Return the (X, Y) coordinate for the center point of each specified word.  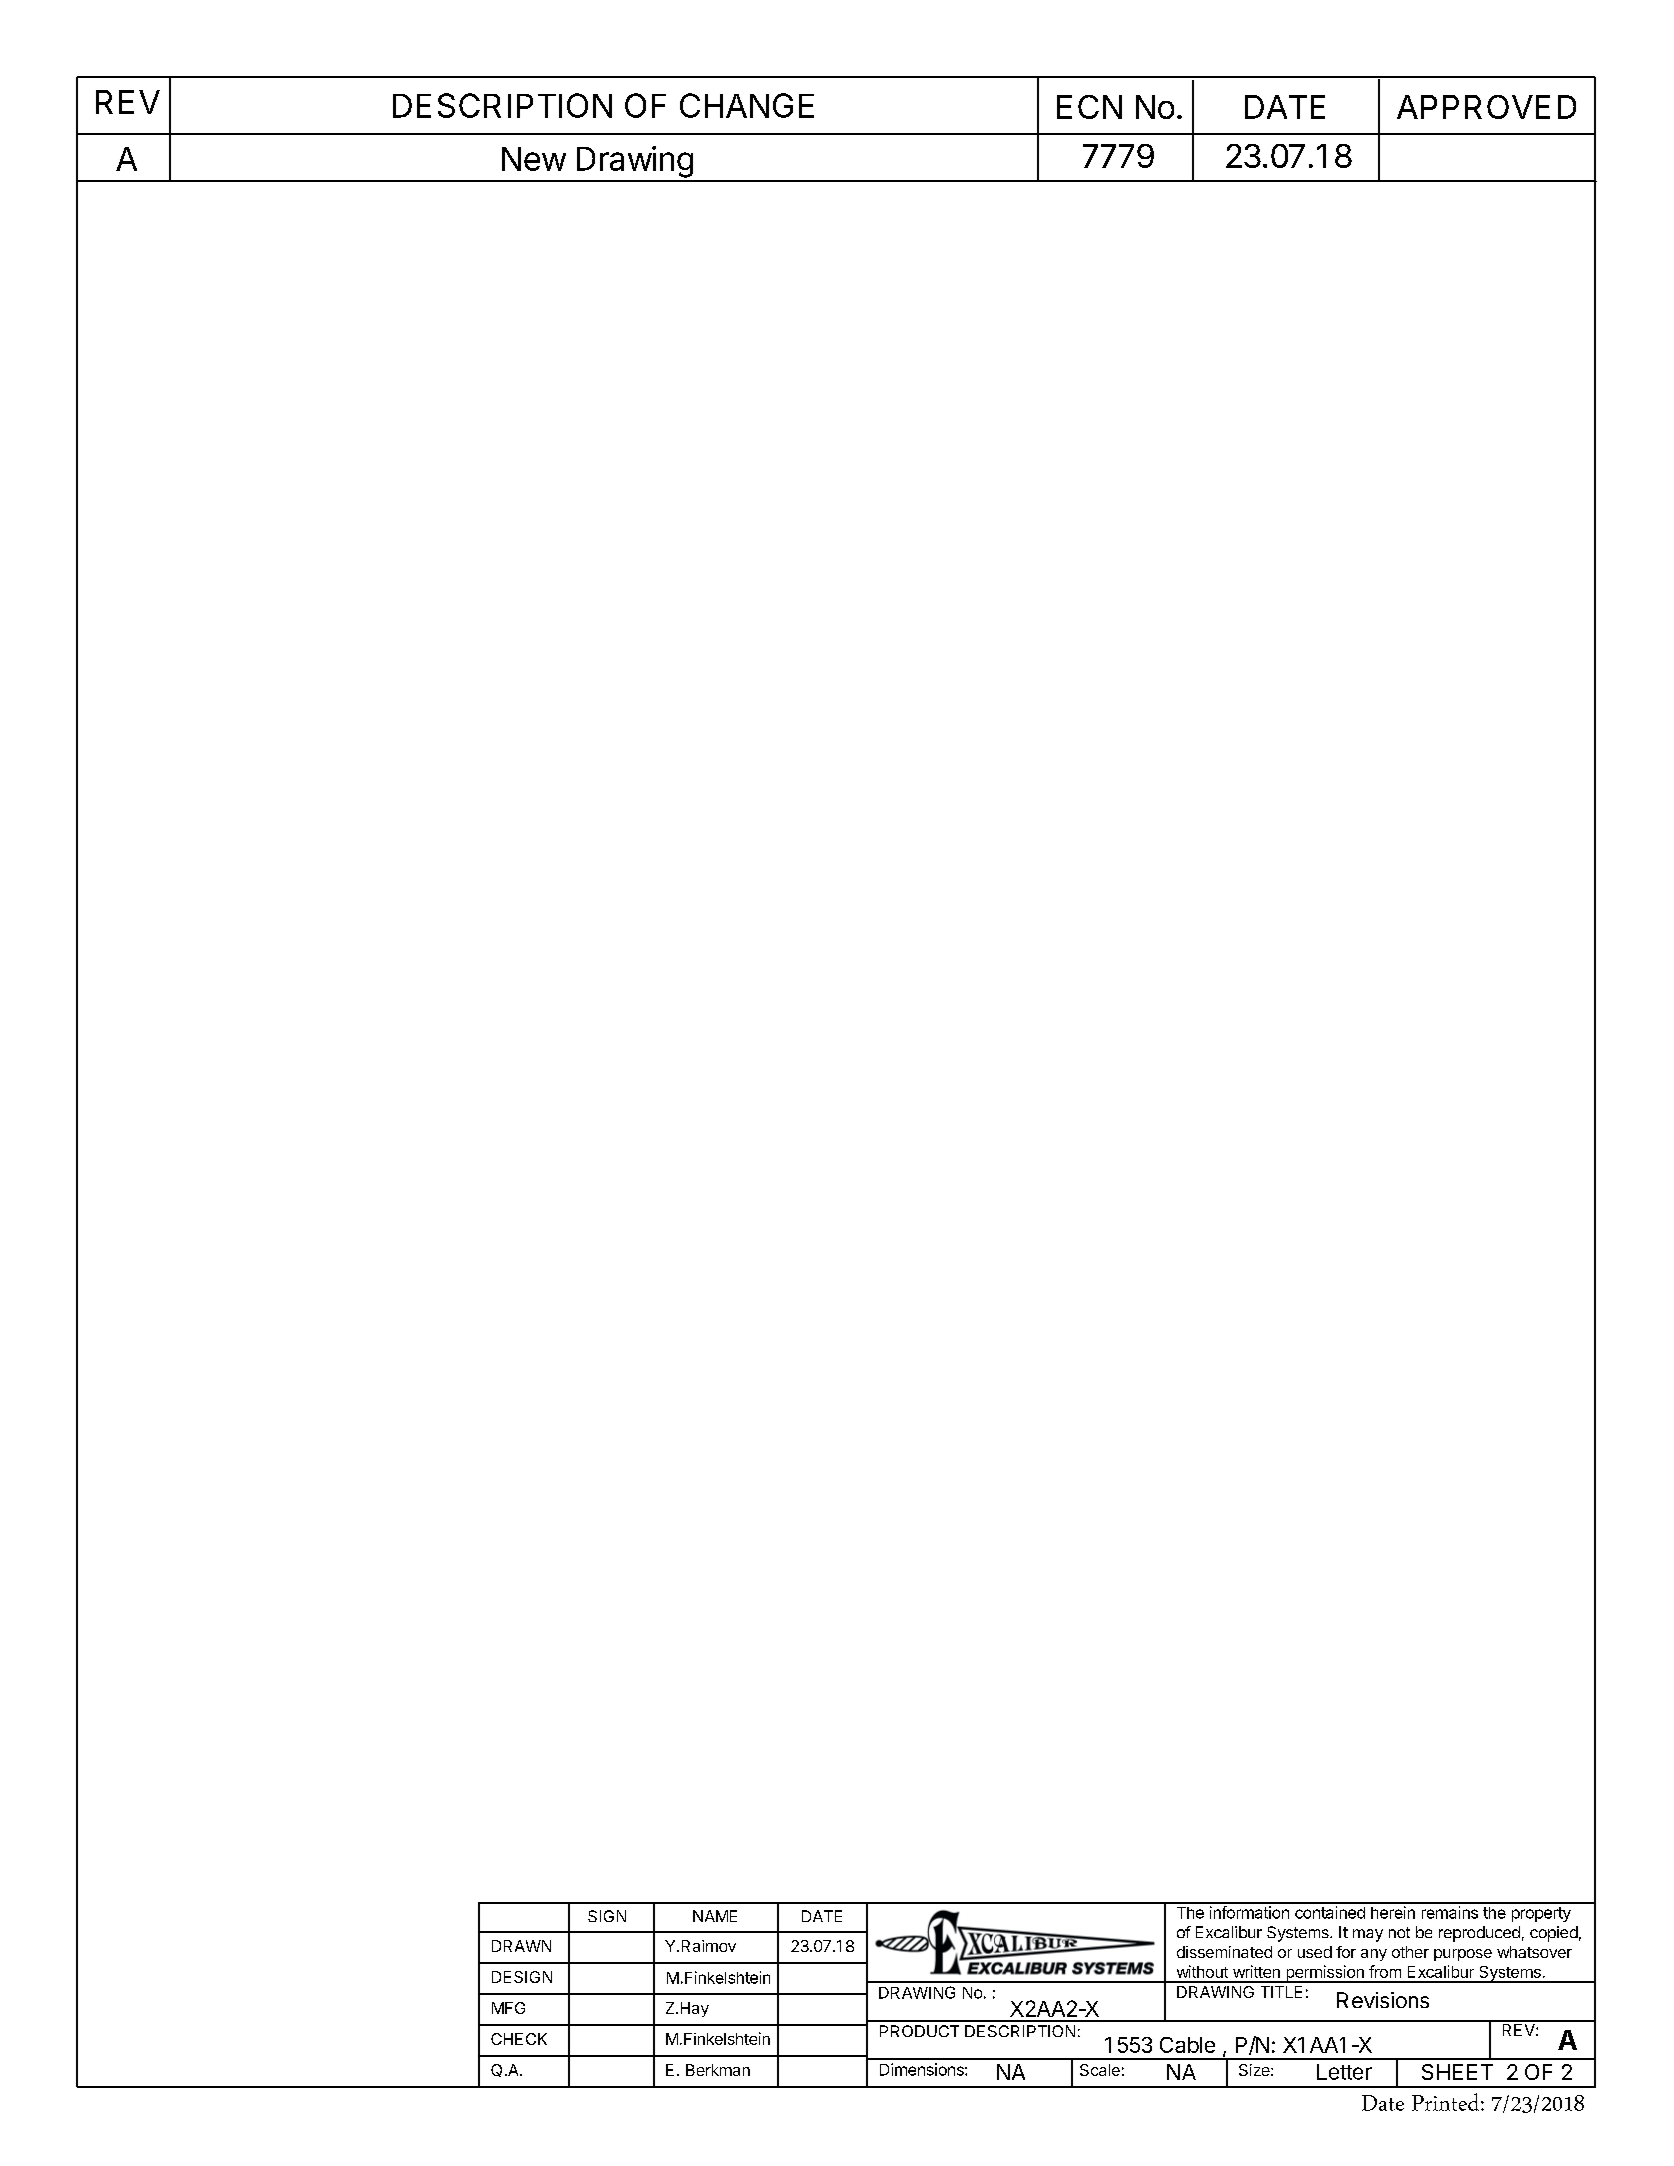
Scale (1100, 2070)
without (1202, 1971)
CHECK (519, 2039)
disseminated (1224, 1952)
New (534, 159)
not (1399, 1932)
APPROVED (1486, 107)
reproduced (1479, 1934)
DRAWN (521, 1946)
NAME (715, 1916)
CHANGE (747, 105)
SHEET (1457, 2072)
